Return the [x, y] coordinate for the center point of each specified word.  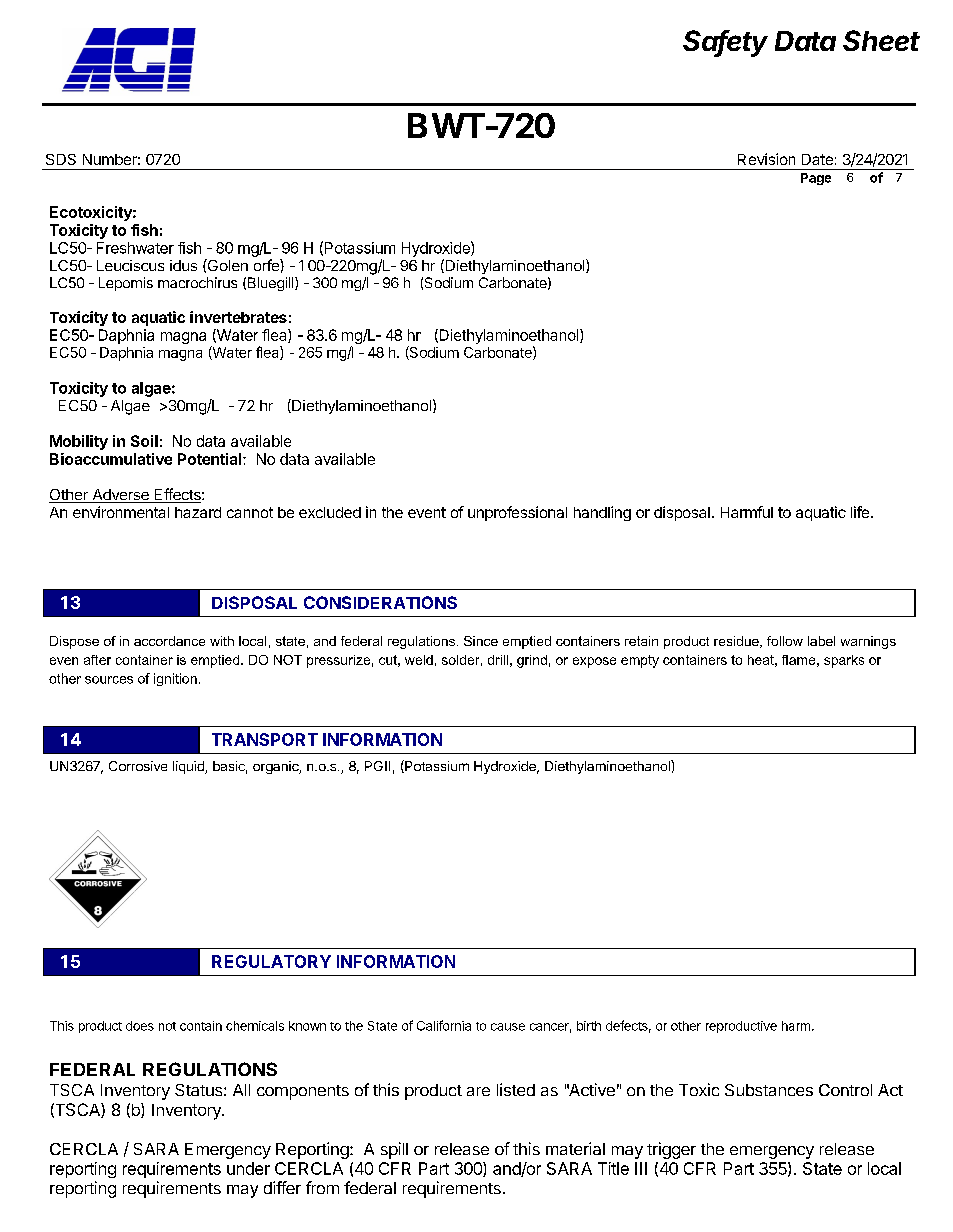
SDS [61, 159]
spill [394, 1150]
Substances [769, 1090]
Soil [144, 441]
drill [498, 660]
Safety [725, 43]
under [248, 1168]
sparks [844, 661]
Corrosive [138, 766]
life [860, 512]
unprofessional [517, 513]
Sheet [881, 40]
